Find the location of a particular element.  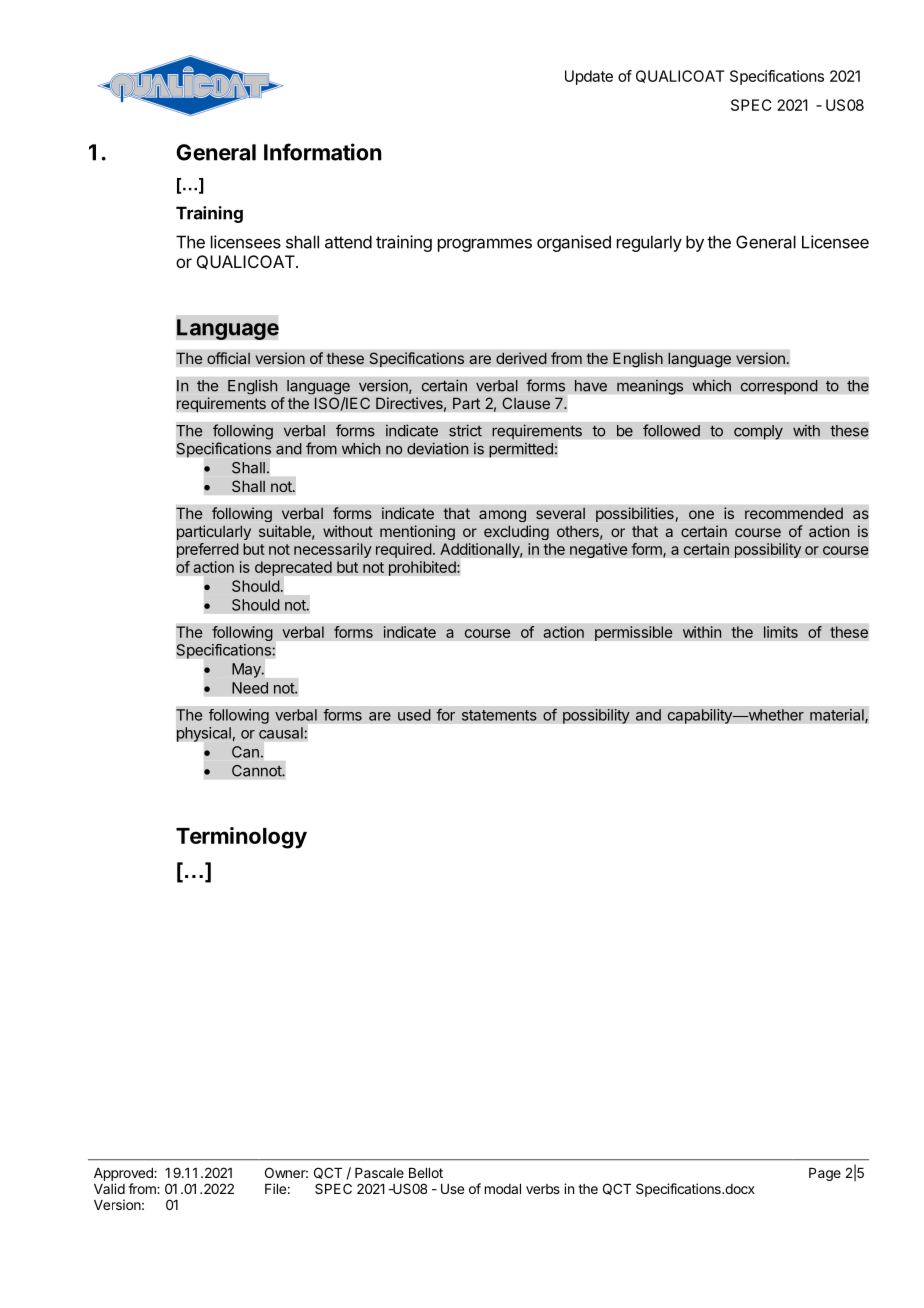

attend is located at coordinates (348, 242).
